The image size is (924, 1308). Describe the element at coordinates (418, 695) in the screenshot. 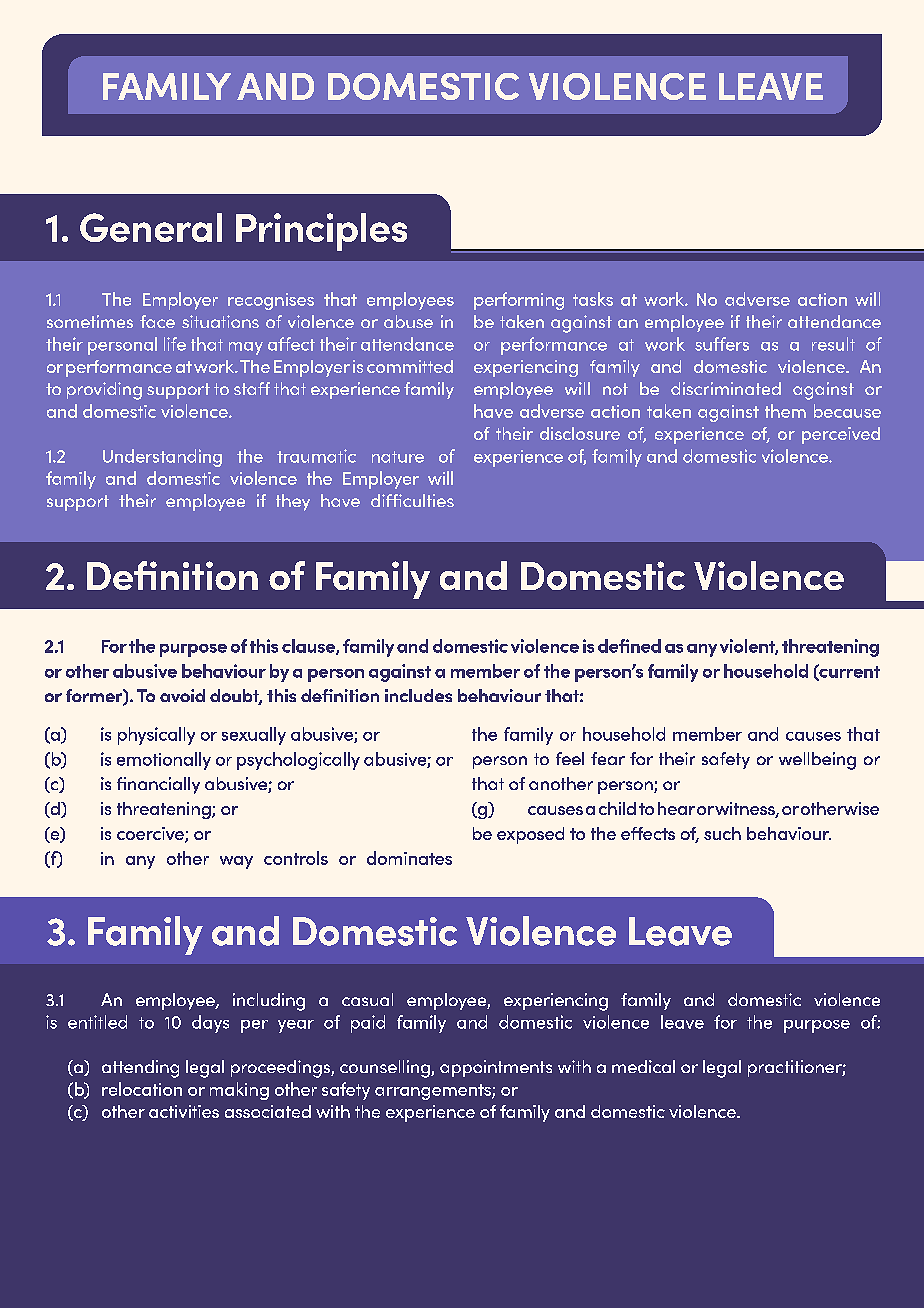

I see `includes` at that location.
